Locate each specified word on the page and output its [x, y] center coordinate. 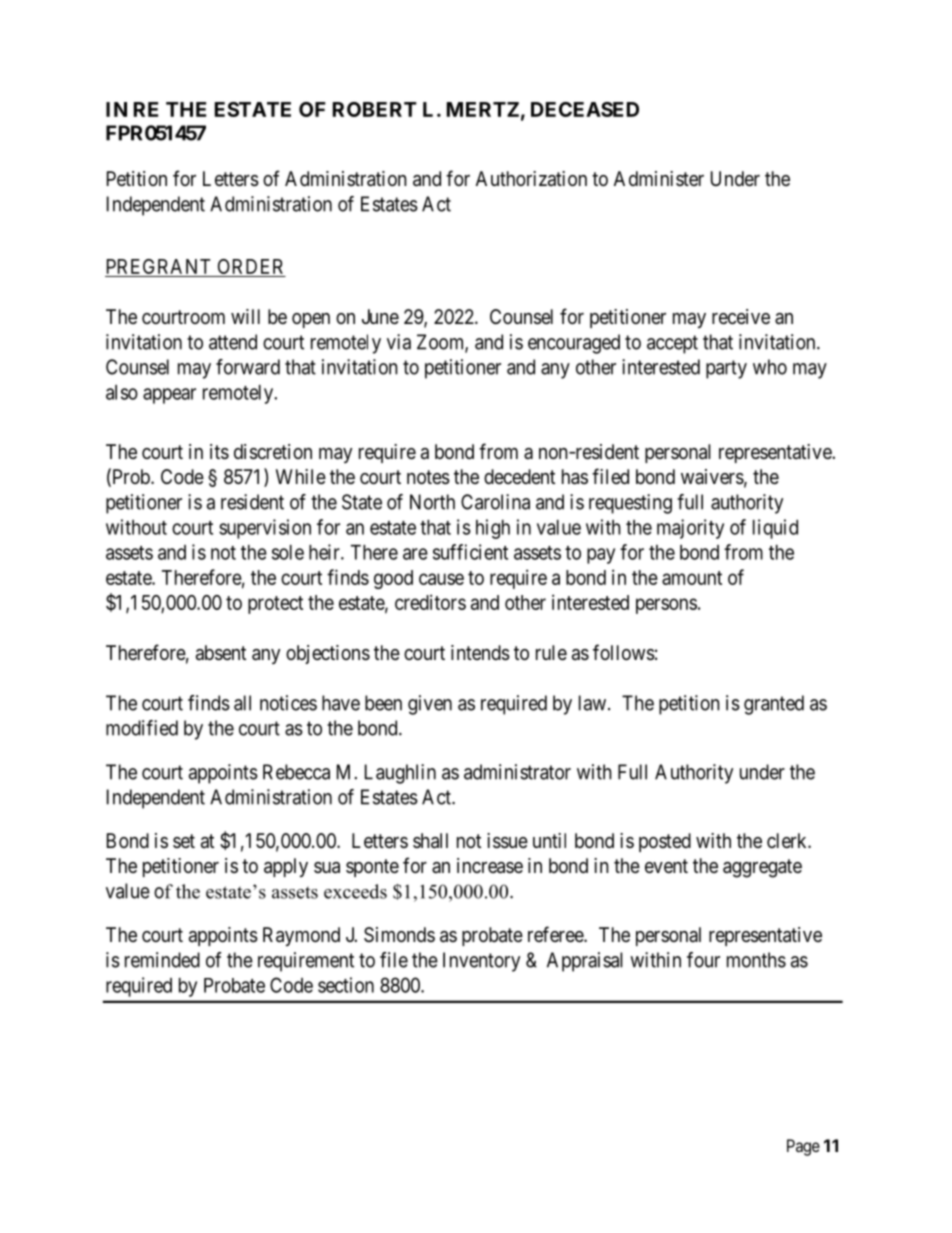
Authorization [531, 179]
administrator [517, 772]
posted [665, 842]
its [219, 452]
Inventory [481, 962]
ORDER [250, 266]
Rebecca [296, 772]
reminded [162, 960]
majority [690, 529]
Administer [659, 178]
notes [428, 477]
